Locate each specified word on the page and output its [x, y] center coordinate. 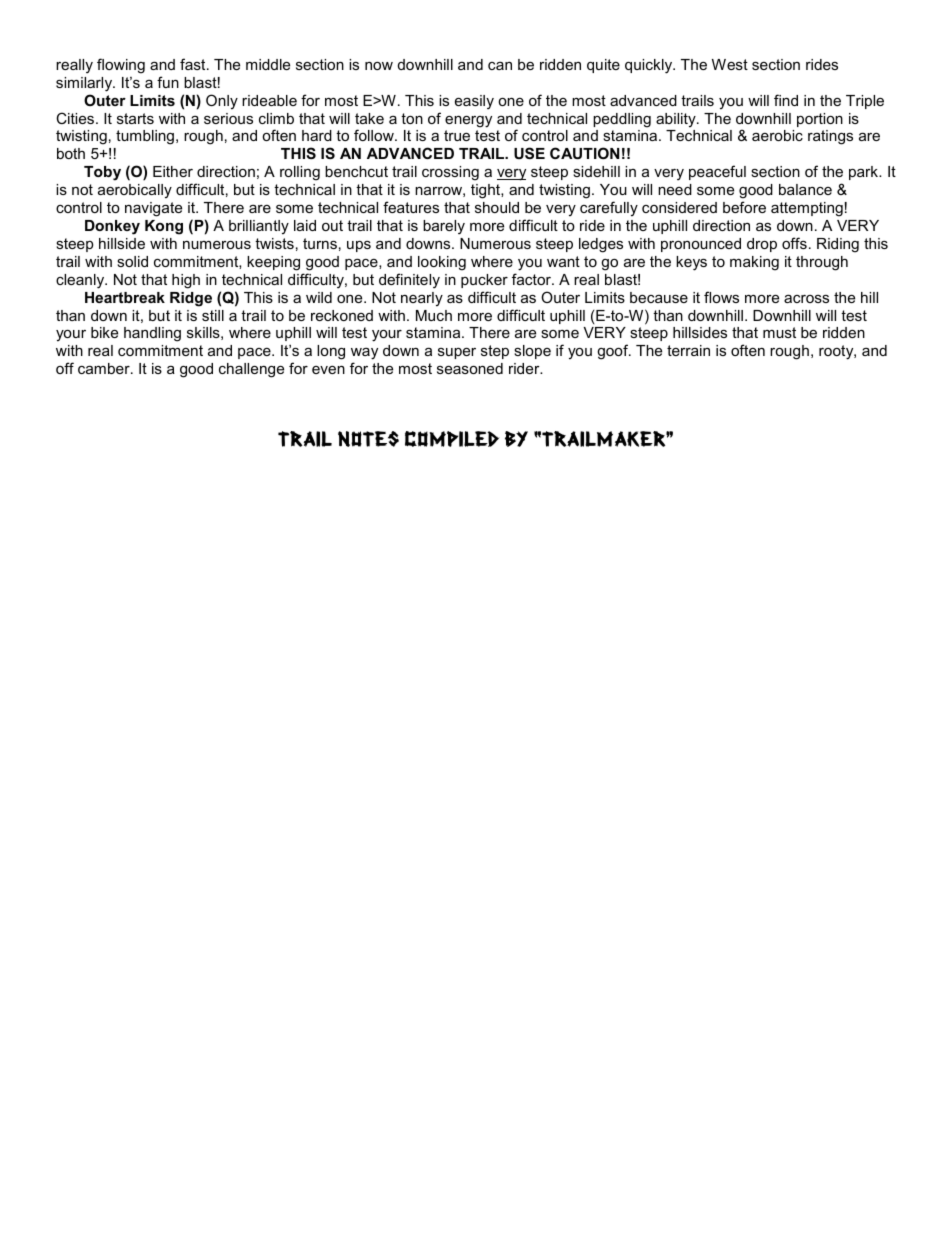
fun [168, 82]
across [806, 298]
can [500, 65]
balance [805, 189]
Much [434, 315]
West [730, 64]
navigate [153, 209]
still [213, 315]
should [497, 207]
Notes [368, 439]
